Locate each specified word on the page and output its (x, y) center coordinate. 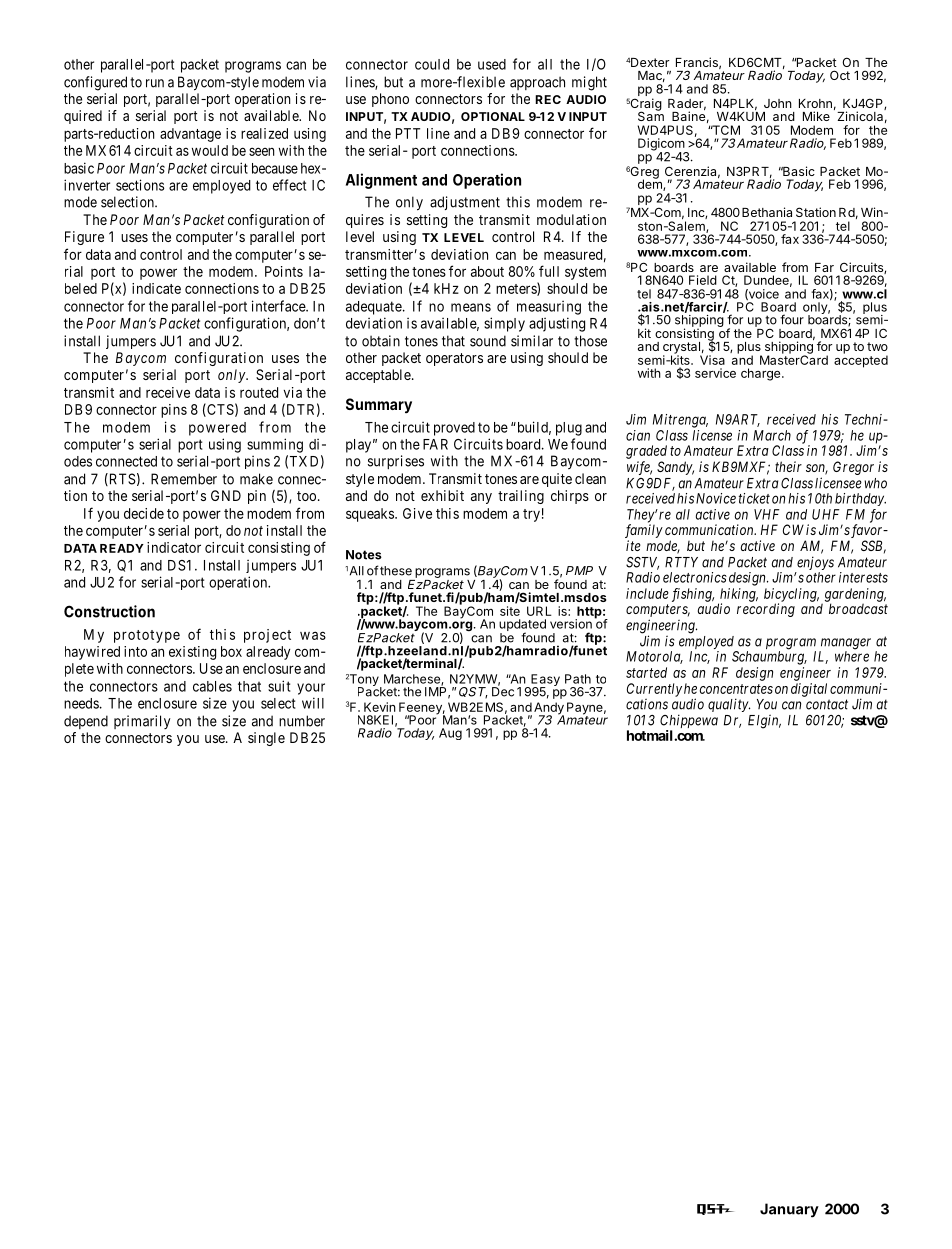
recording (766, 610)
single (266, 739)
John (778, 103)
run (155, 83)
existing (192, 653)
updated (522, 626)
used (492, 64)
